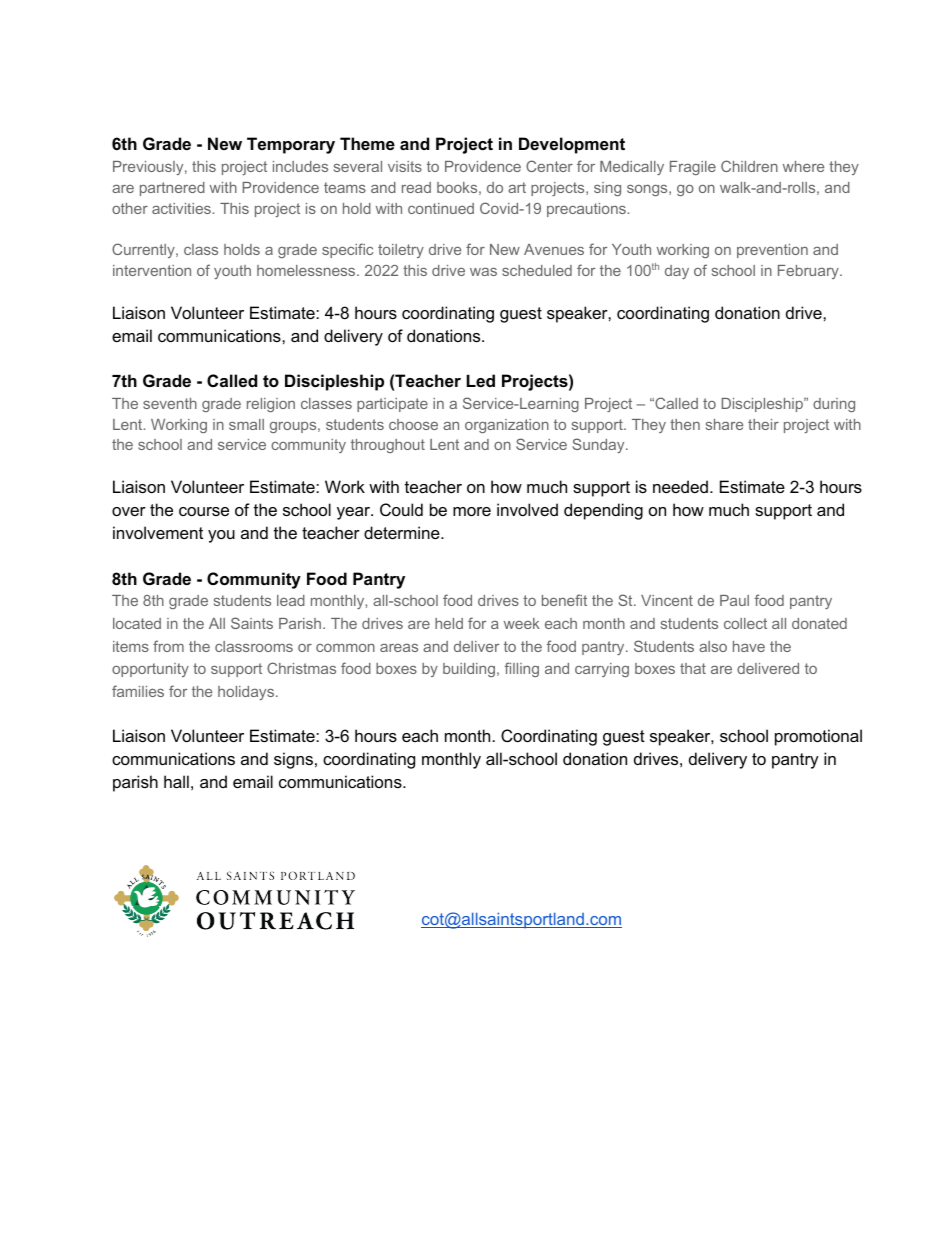 The width and height of the screenshot is (952, 1233). What do you see at coordinates (507, 426) in the screenshot?
I see `organization` at bounding box center [507, 426].
